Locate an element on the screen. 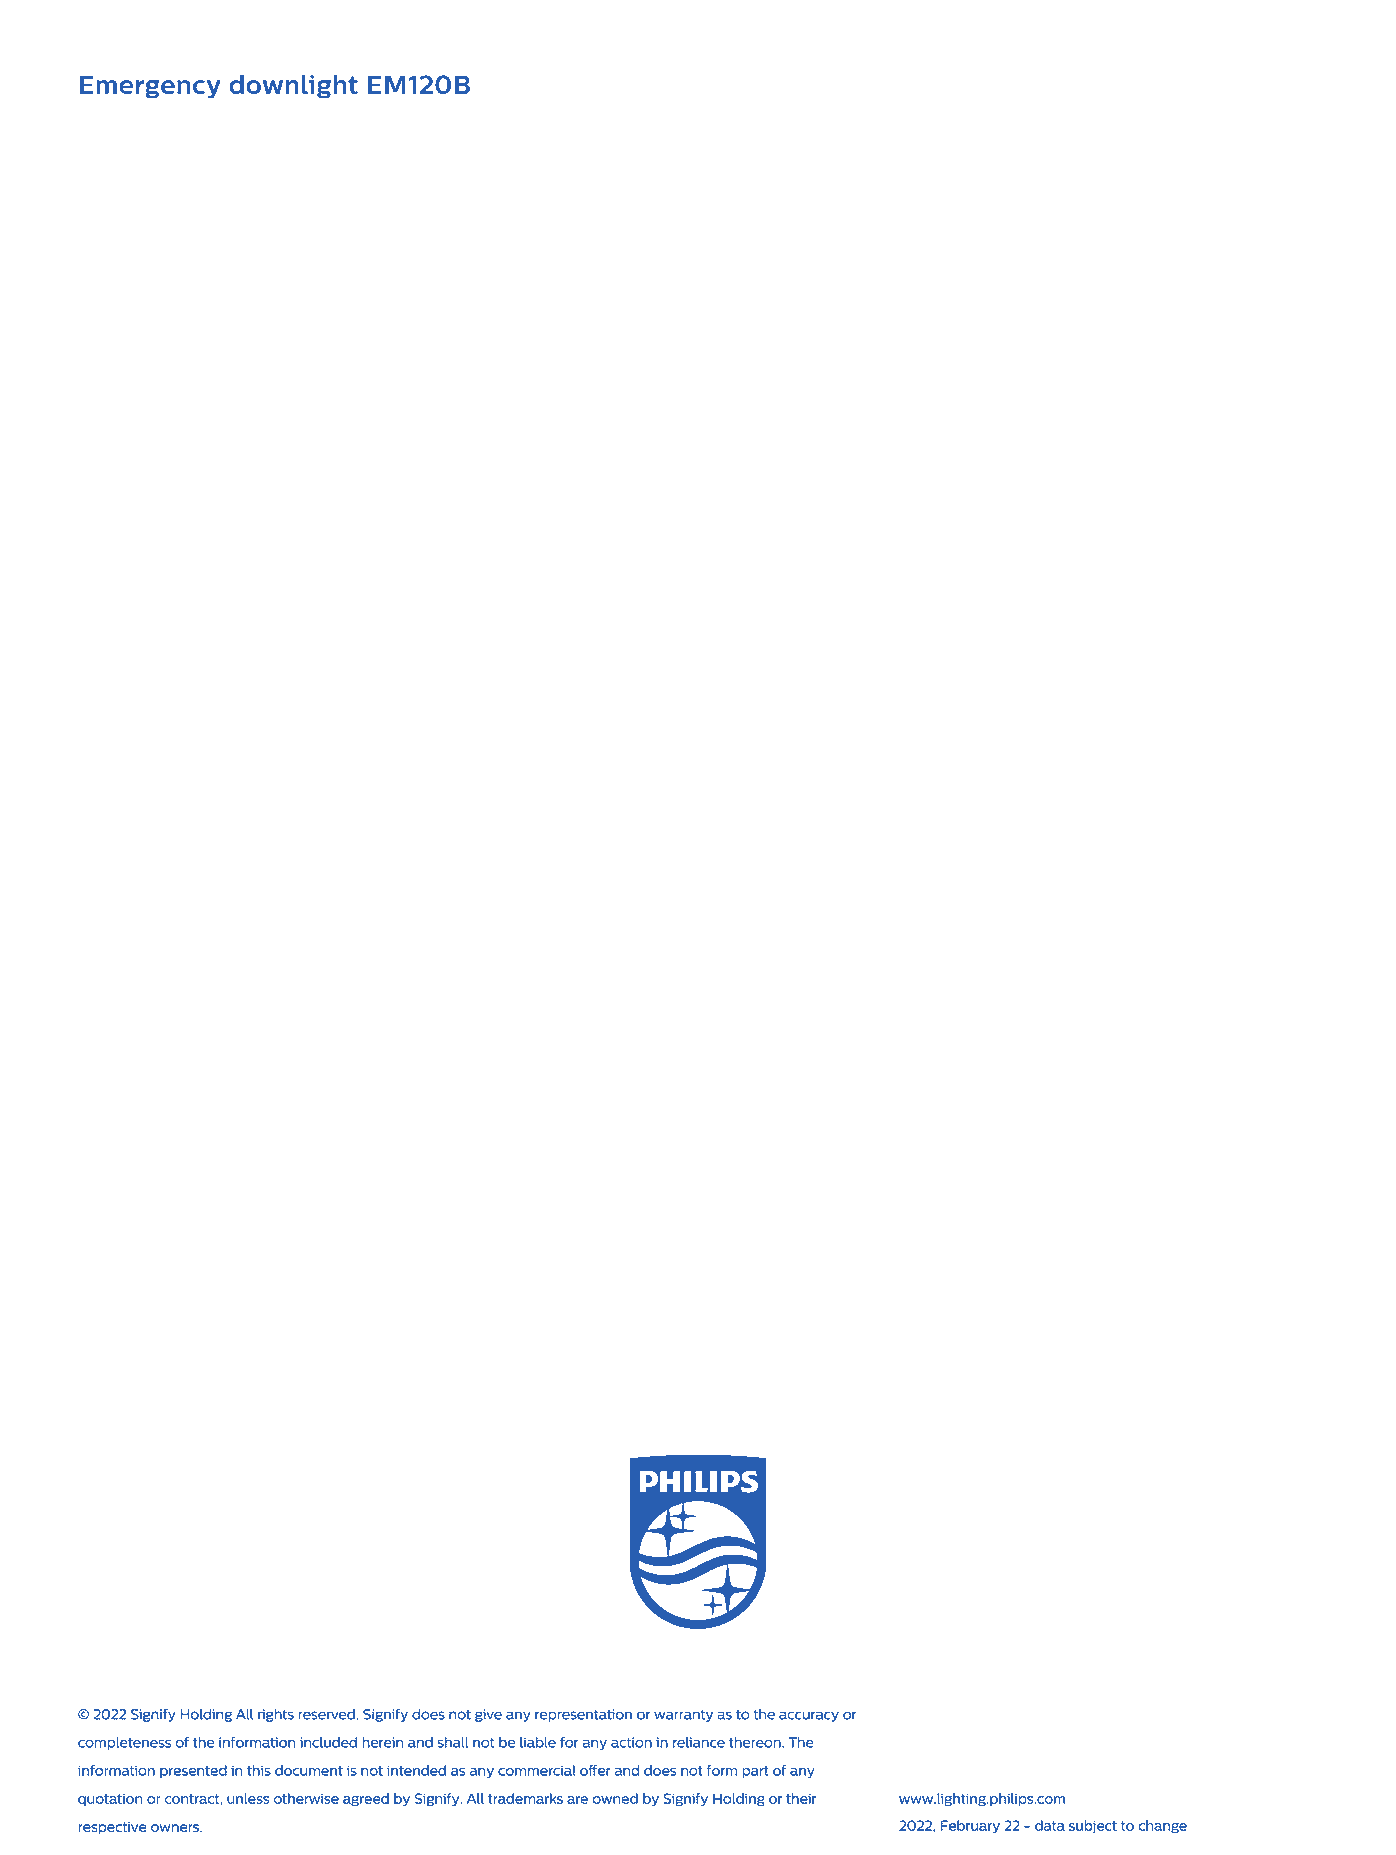 This screenshot has width=1396, height=1855. thereon is located at coordinates (756, 1742).
